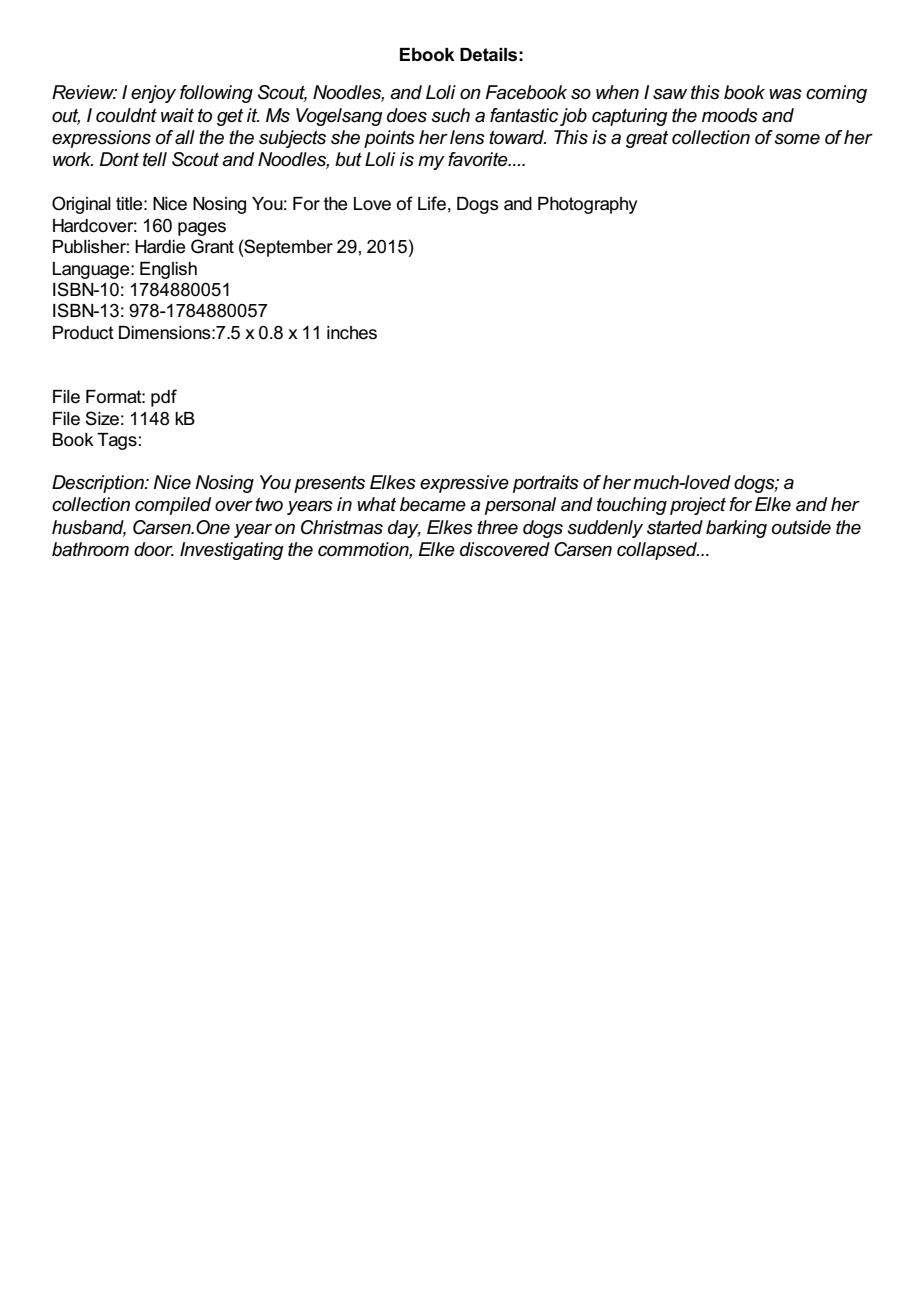 This page has width=924, height=1308. Describe the element at coordinates (587, 205) in the page. I see `Photography` at that location.
